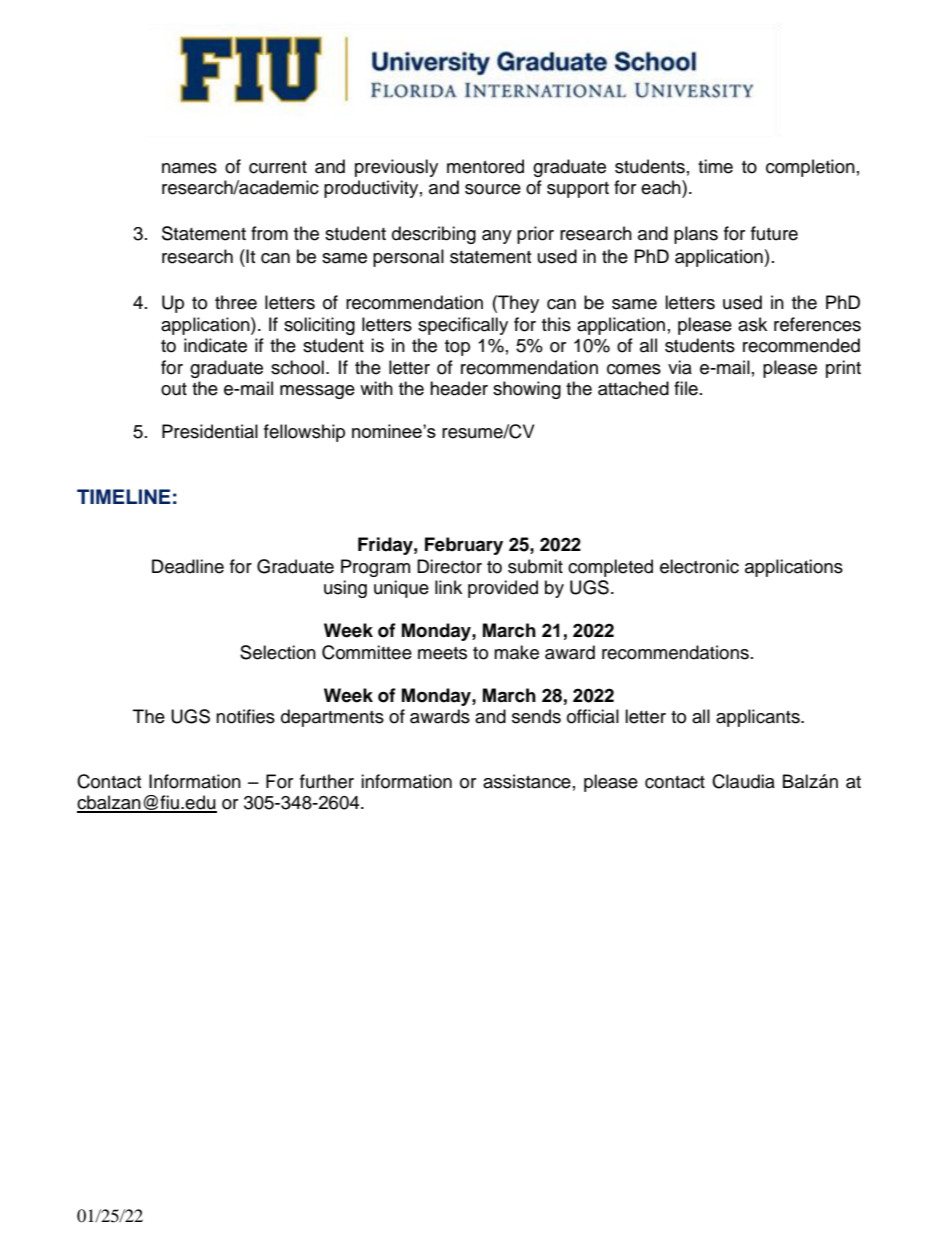  I want to click on file, so click(686, 388).
